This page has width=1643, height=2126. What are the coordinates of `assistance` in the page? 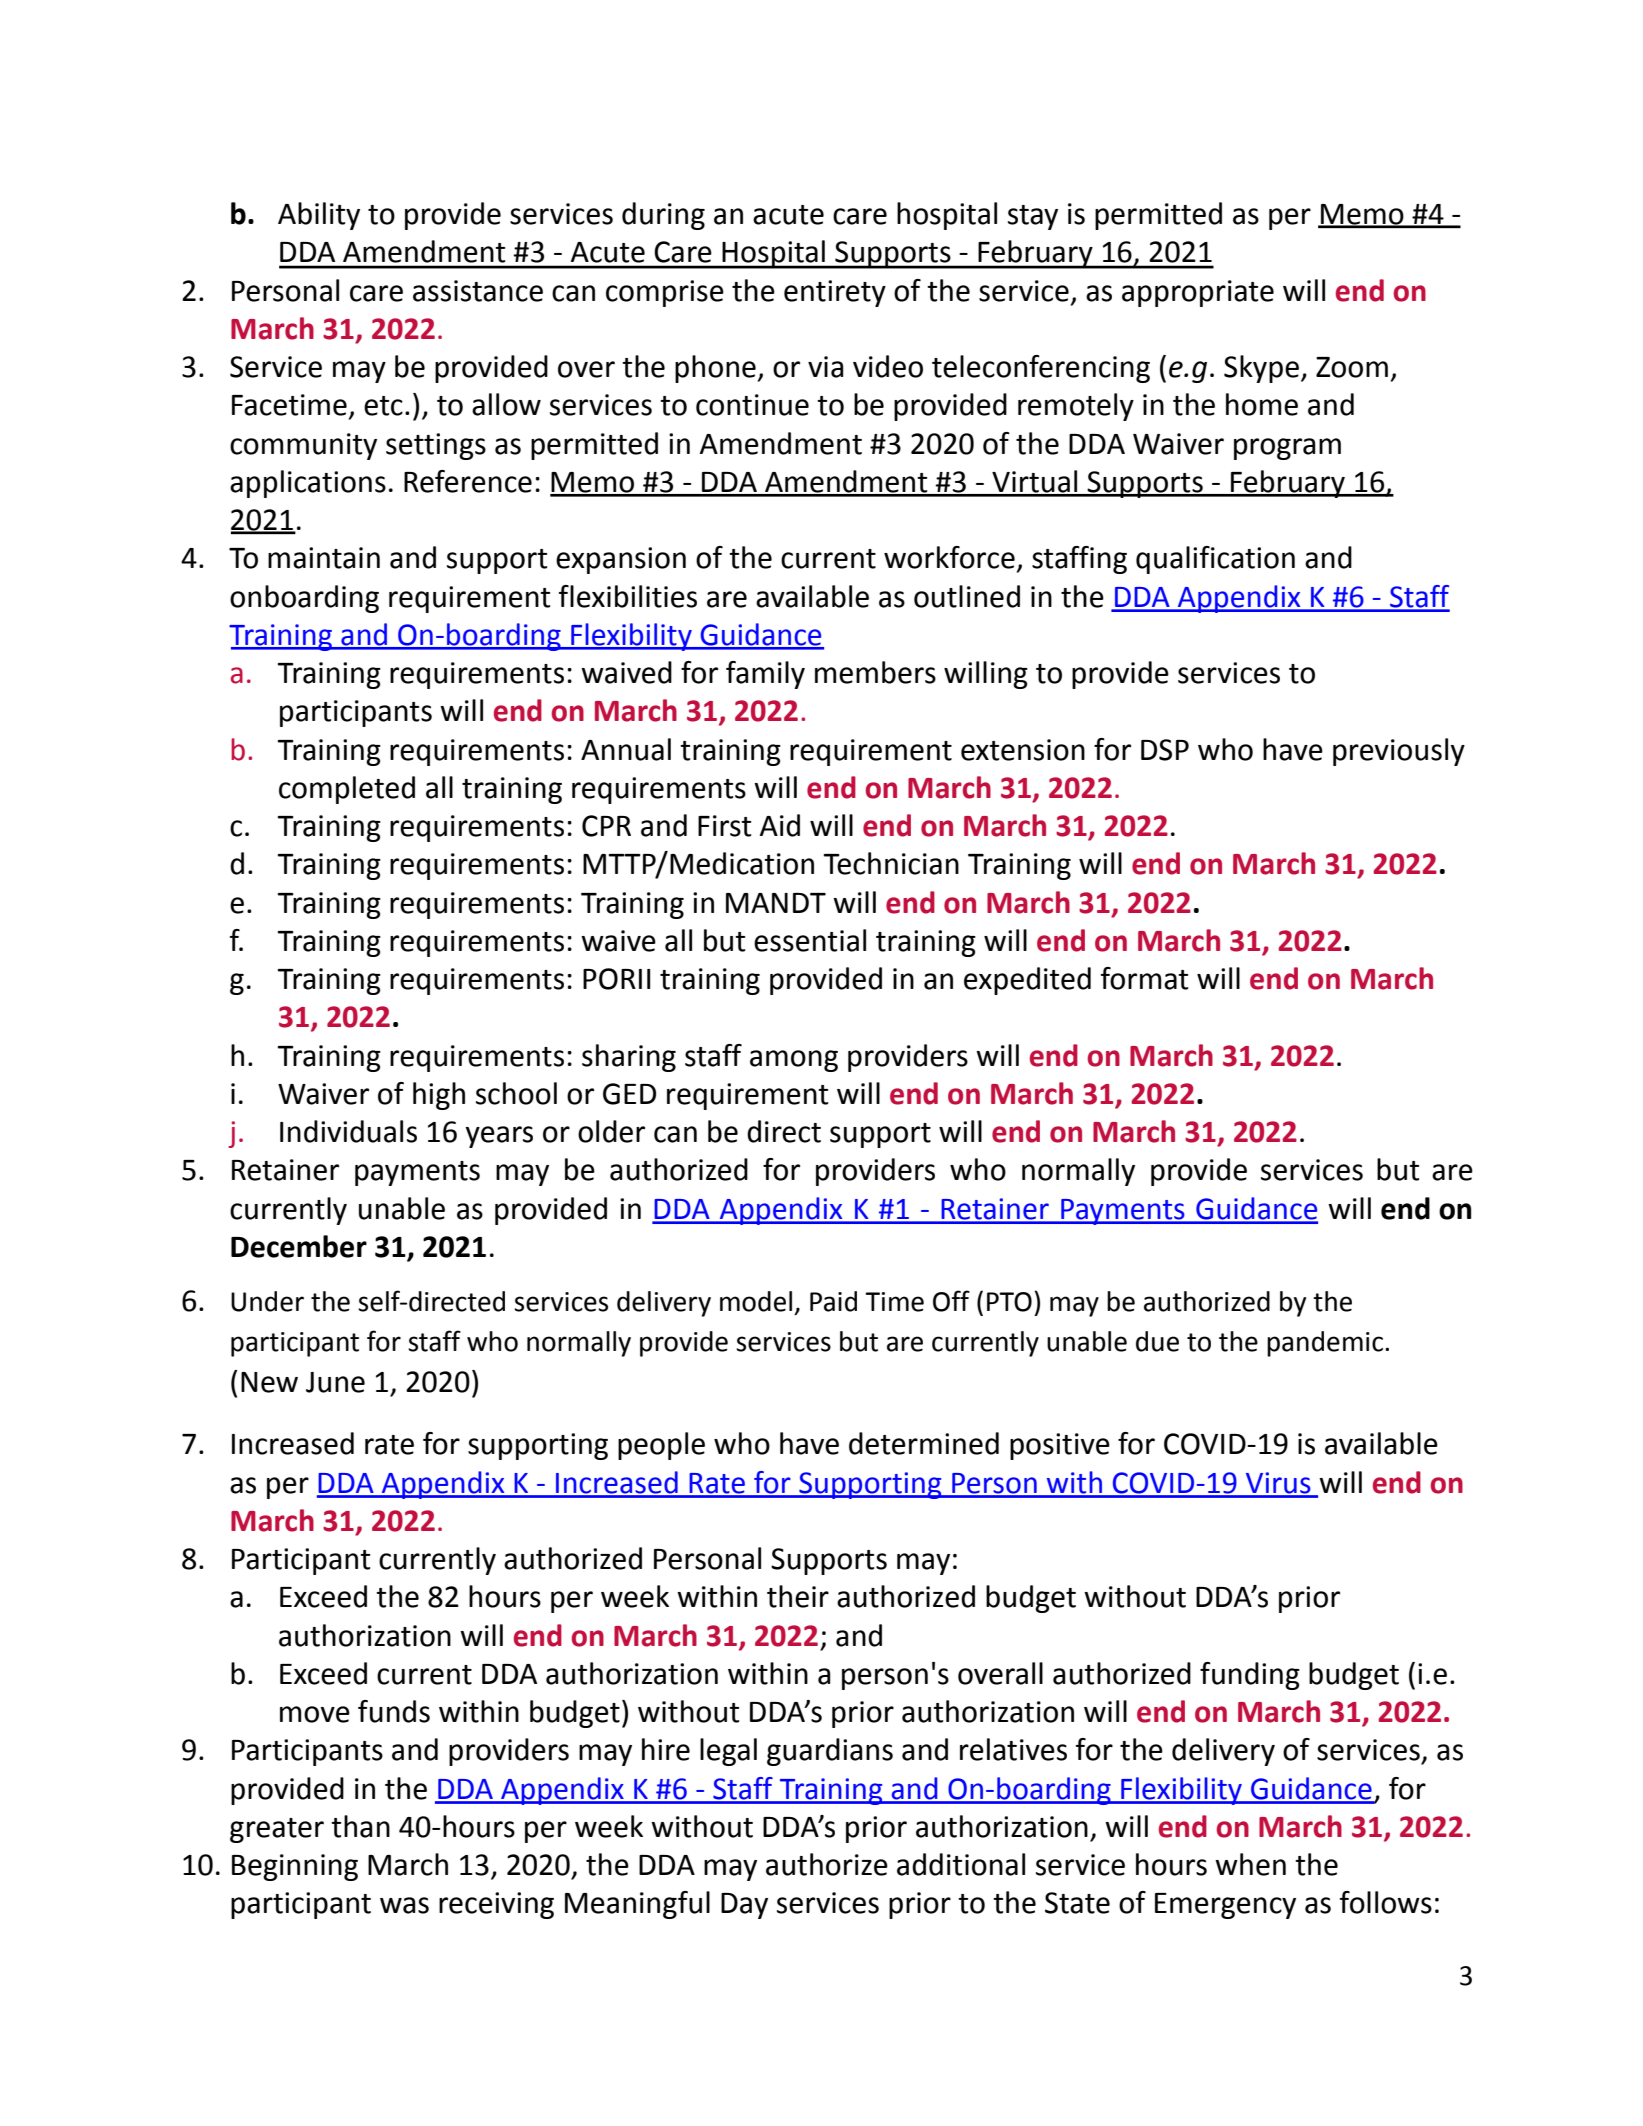 It's located at (478, 291).
